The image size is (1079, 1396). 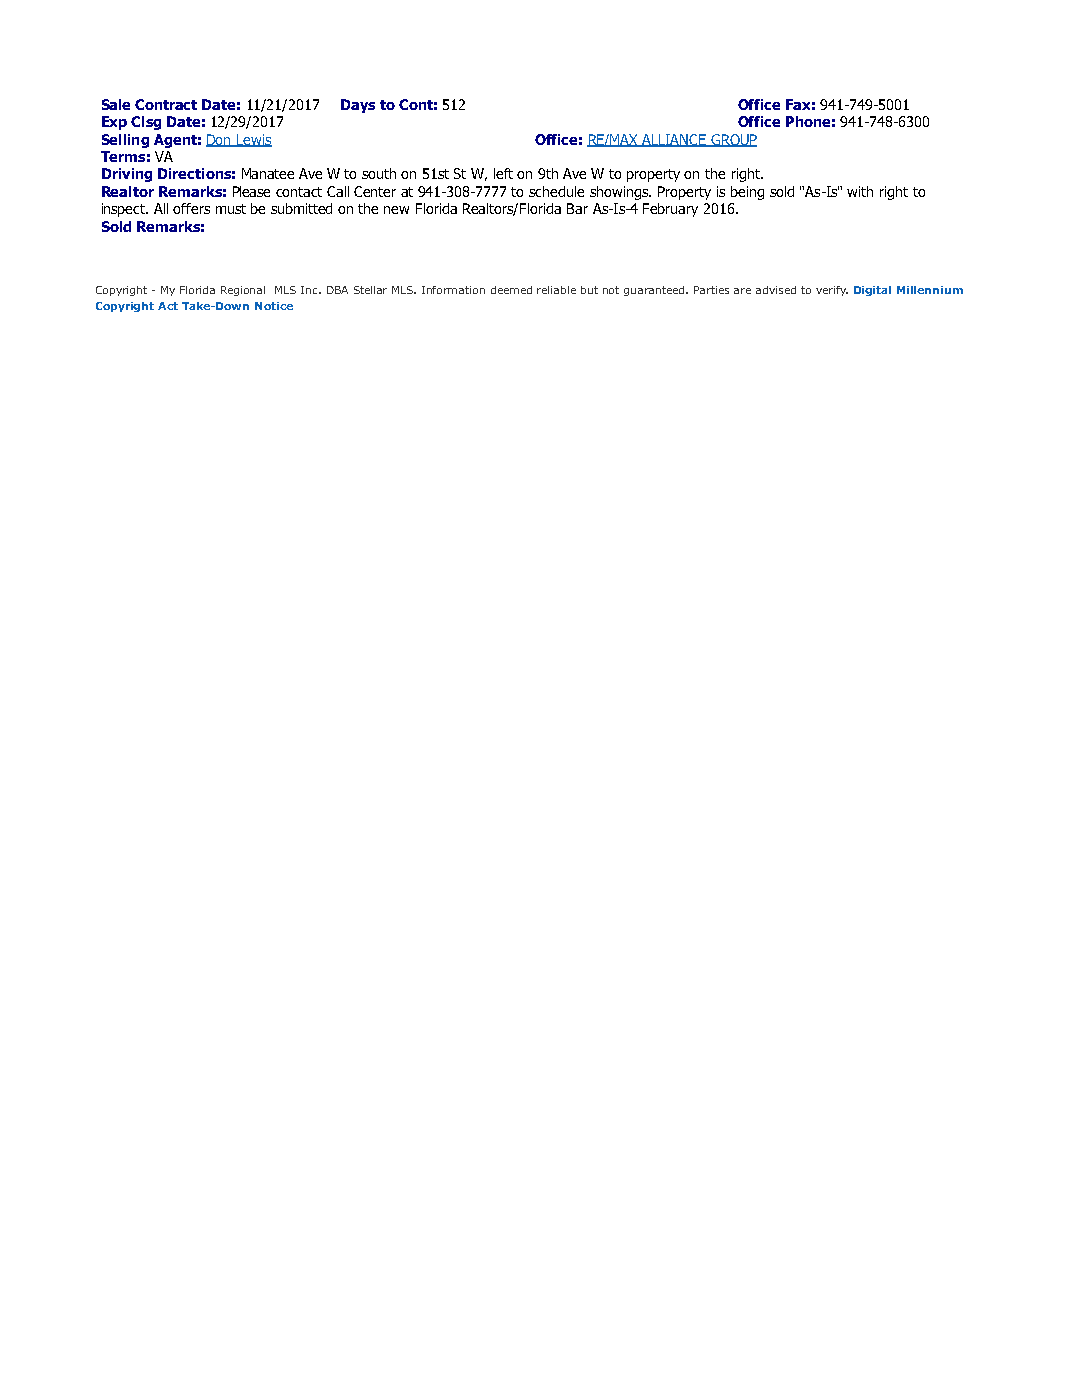 What do you see at coordinates (243, 291) in the document?
I see `Regional` at bounding box center [243, 291].
